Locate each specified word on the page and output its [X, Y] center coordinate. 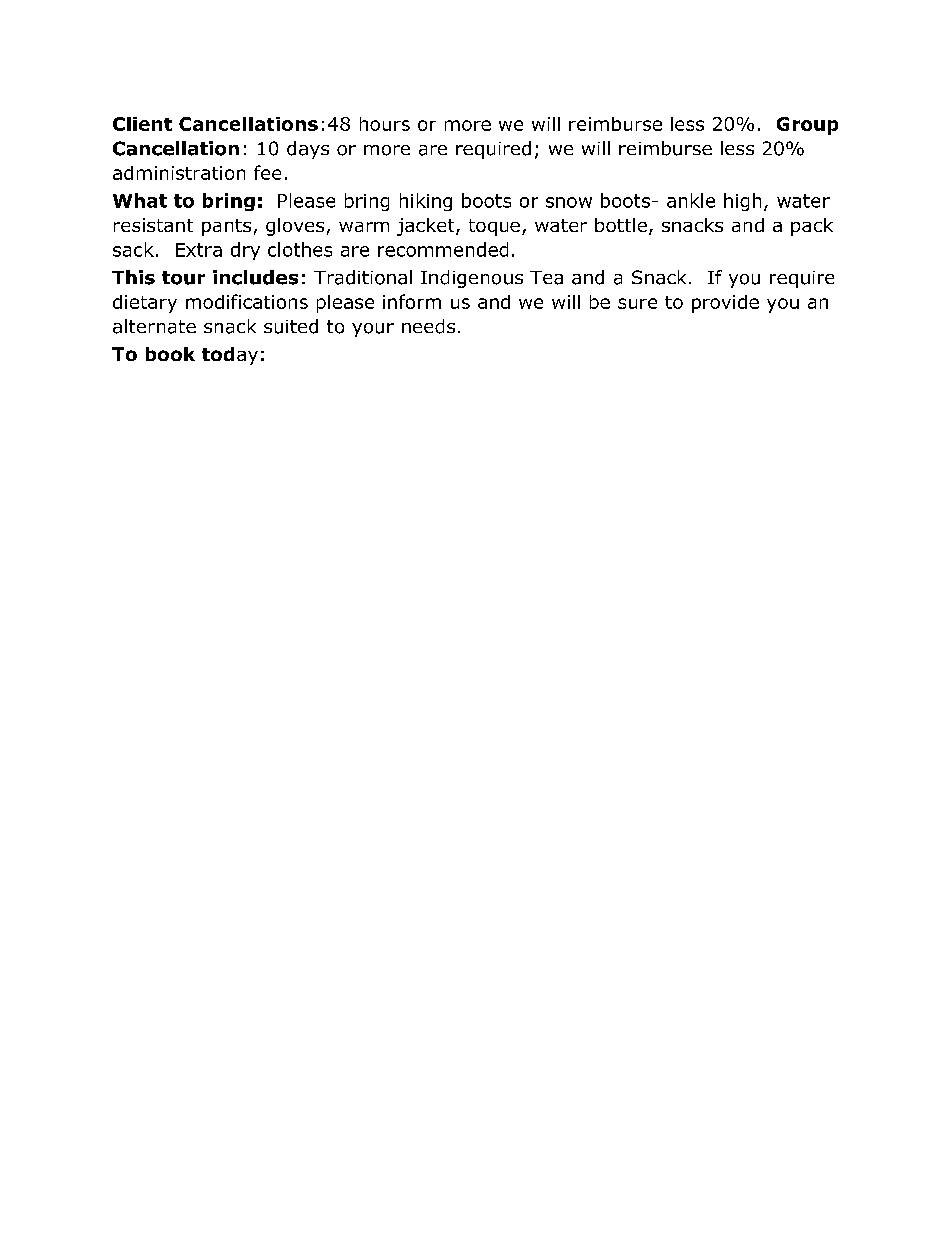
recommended [443, 249]
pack [812, 227]
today [230, 356]
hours [385, 124]
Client [142, 124]
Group [807, 126]
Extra [199, 250]
